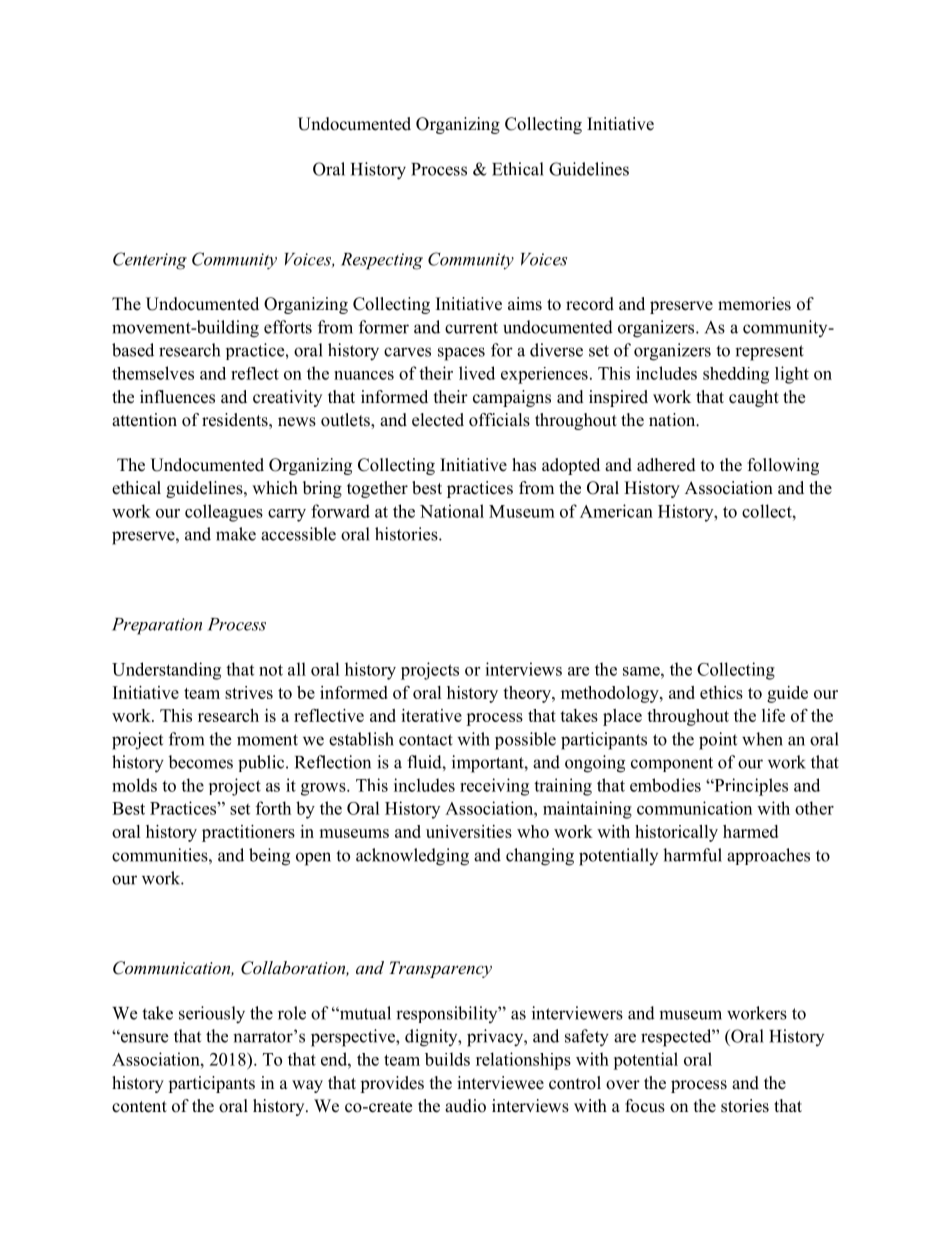  What do you see at coordinates (500, 1083) in the screenshot?
I see `interviewee` at bounding box center [500, 1083].
